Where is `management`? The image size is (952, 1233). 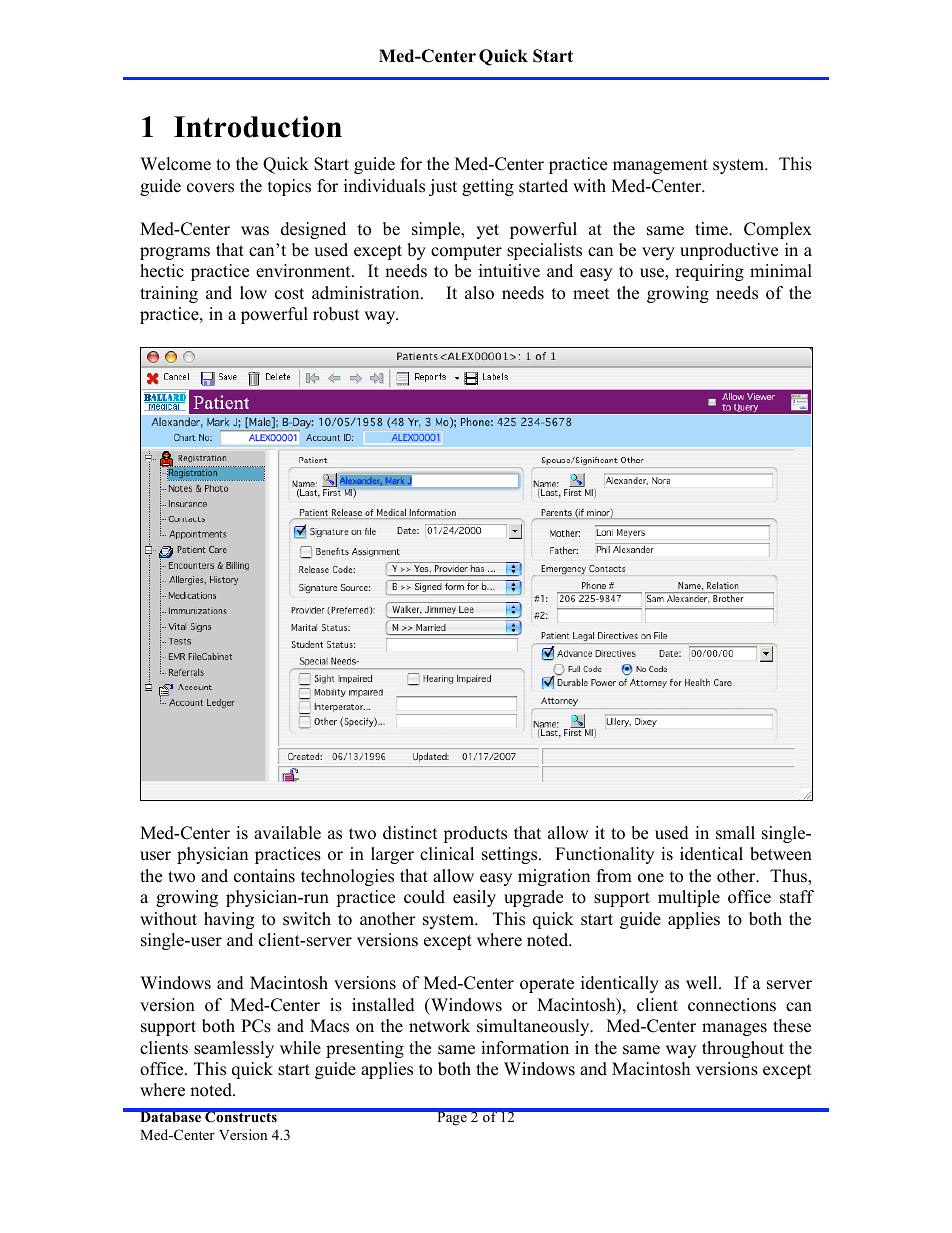 management is located at coordinates (660, 166).
